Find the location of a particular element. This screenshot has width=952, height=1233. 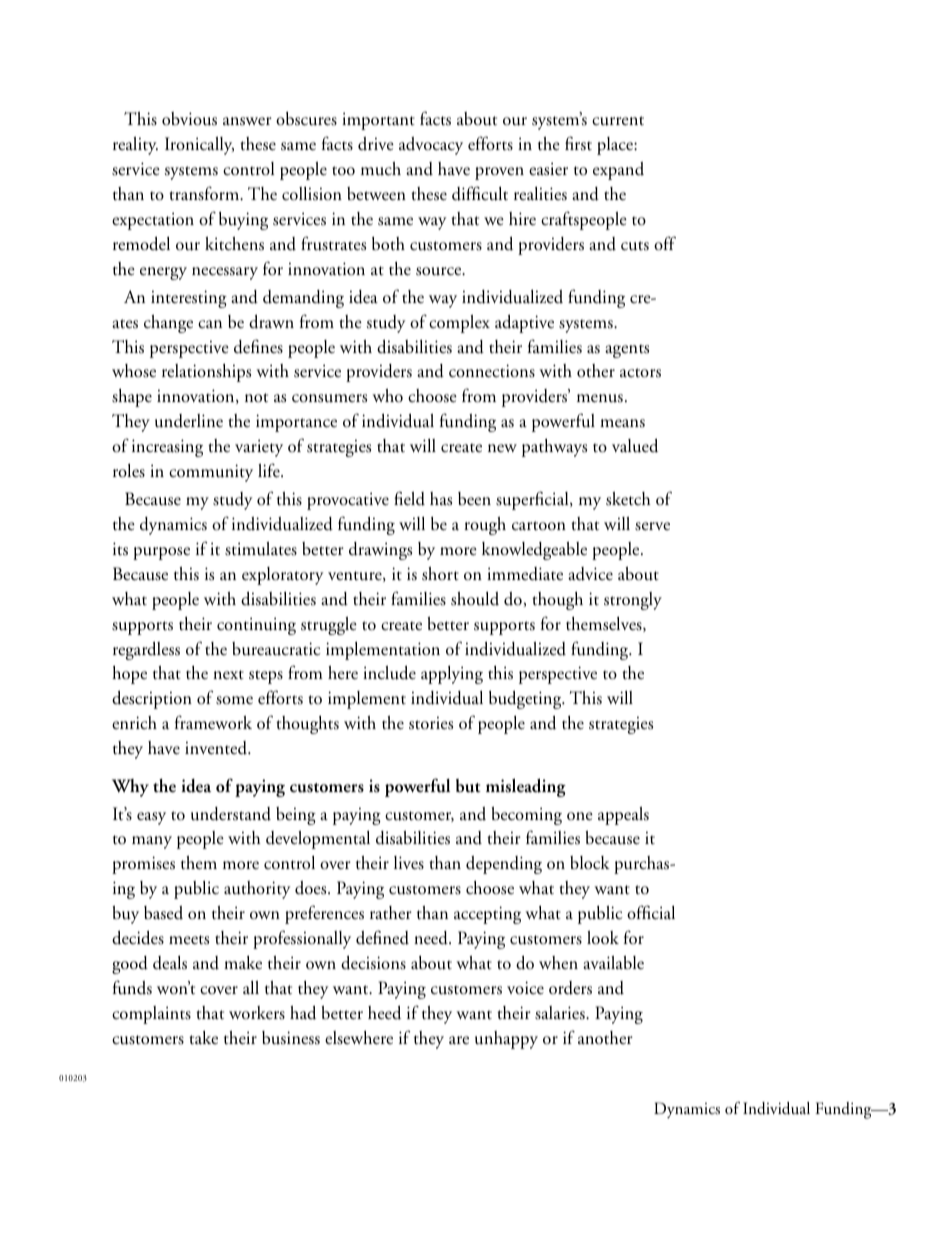

advice is located at coordinates (590, 574).
